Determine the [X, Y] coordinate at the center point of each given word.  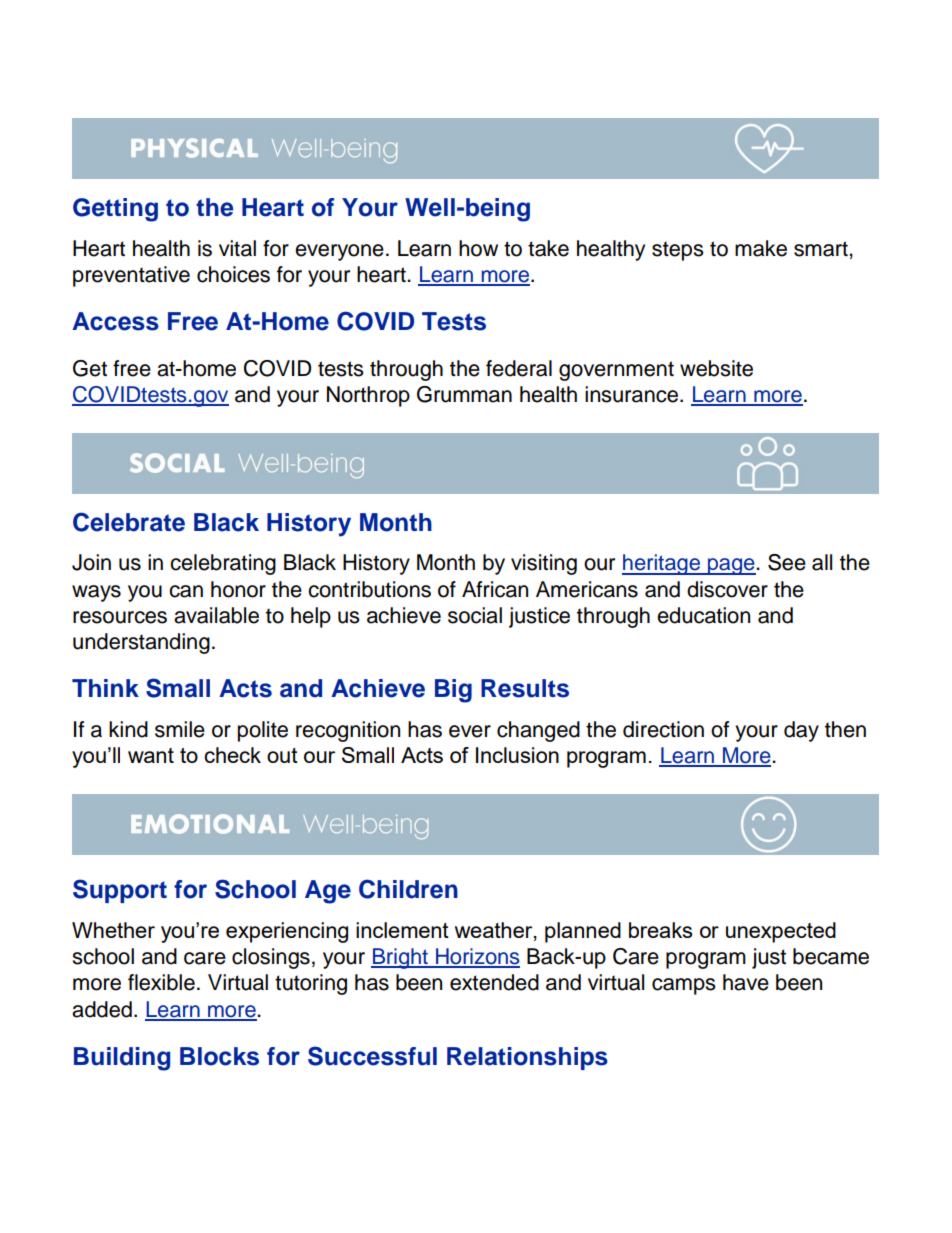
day [801, 731]
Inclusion [517, 755]
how [478, 248]
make [761, 248]
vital [237, 248]
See [787, 562]
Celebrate [129, 522]
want [151, 755]
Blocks [219, 1056]
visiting [544, 564]
